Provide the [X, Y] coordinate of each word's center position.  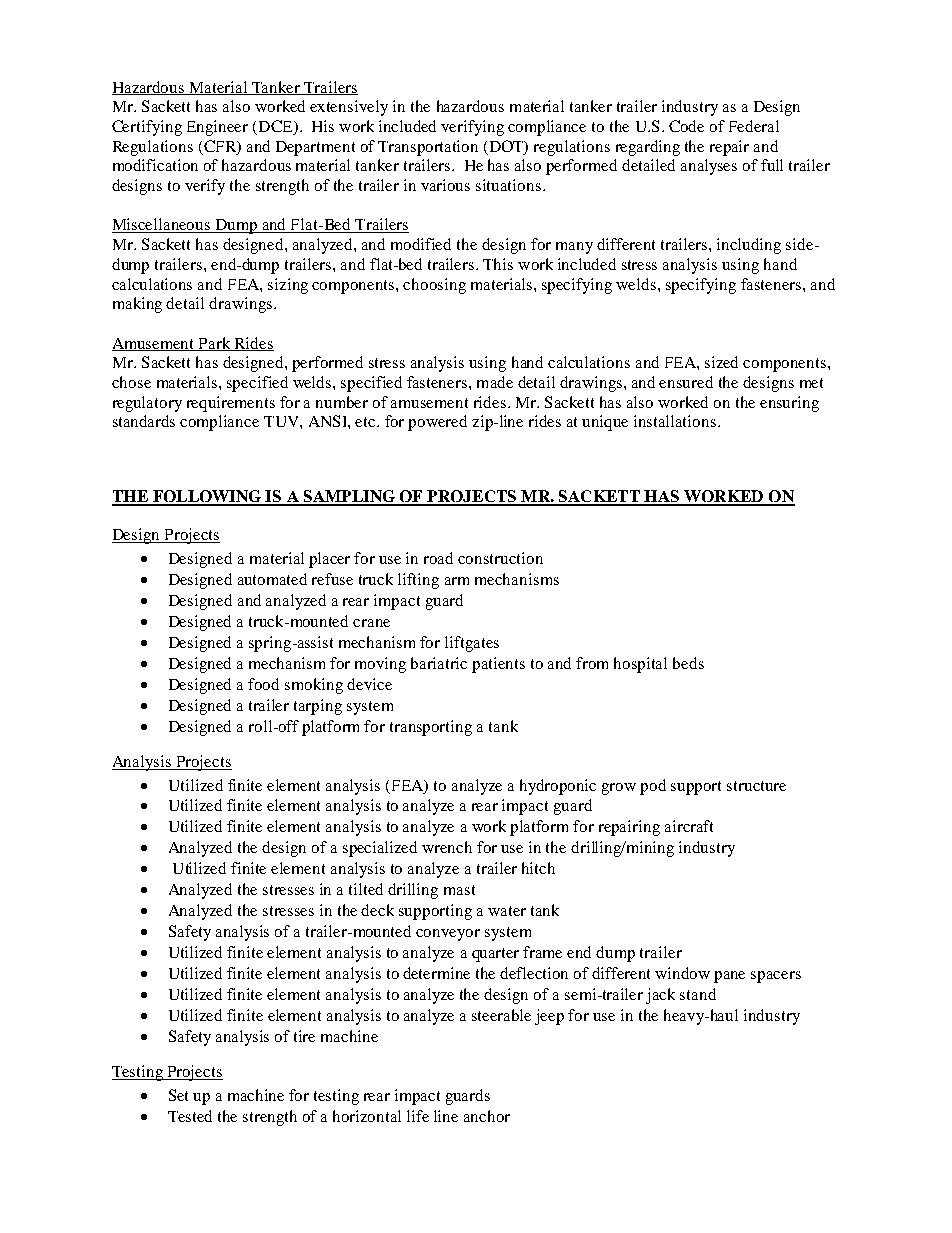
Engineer [217, 128]
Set [178, 1095]
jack [660, 996]
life [418, 1116]
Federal [754, 126]
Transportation [428, 148]
